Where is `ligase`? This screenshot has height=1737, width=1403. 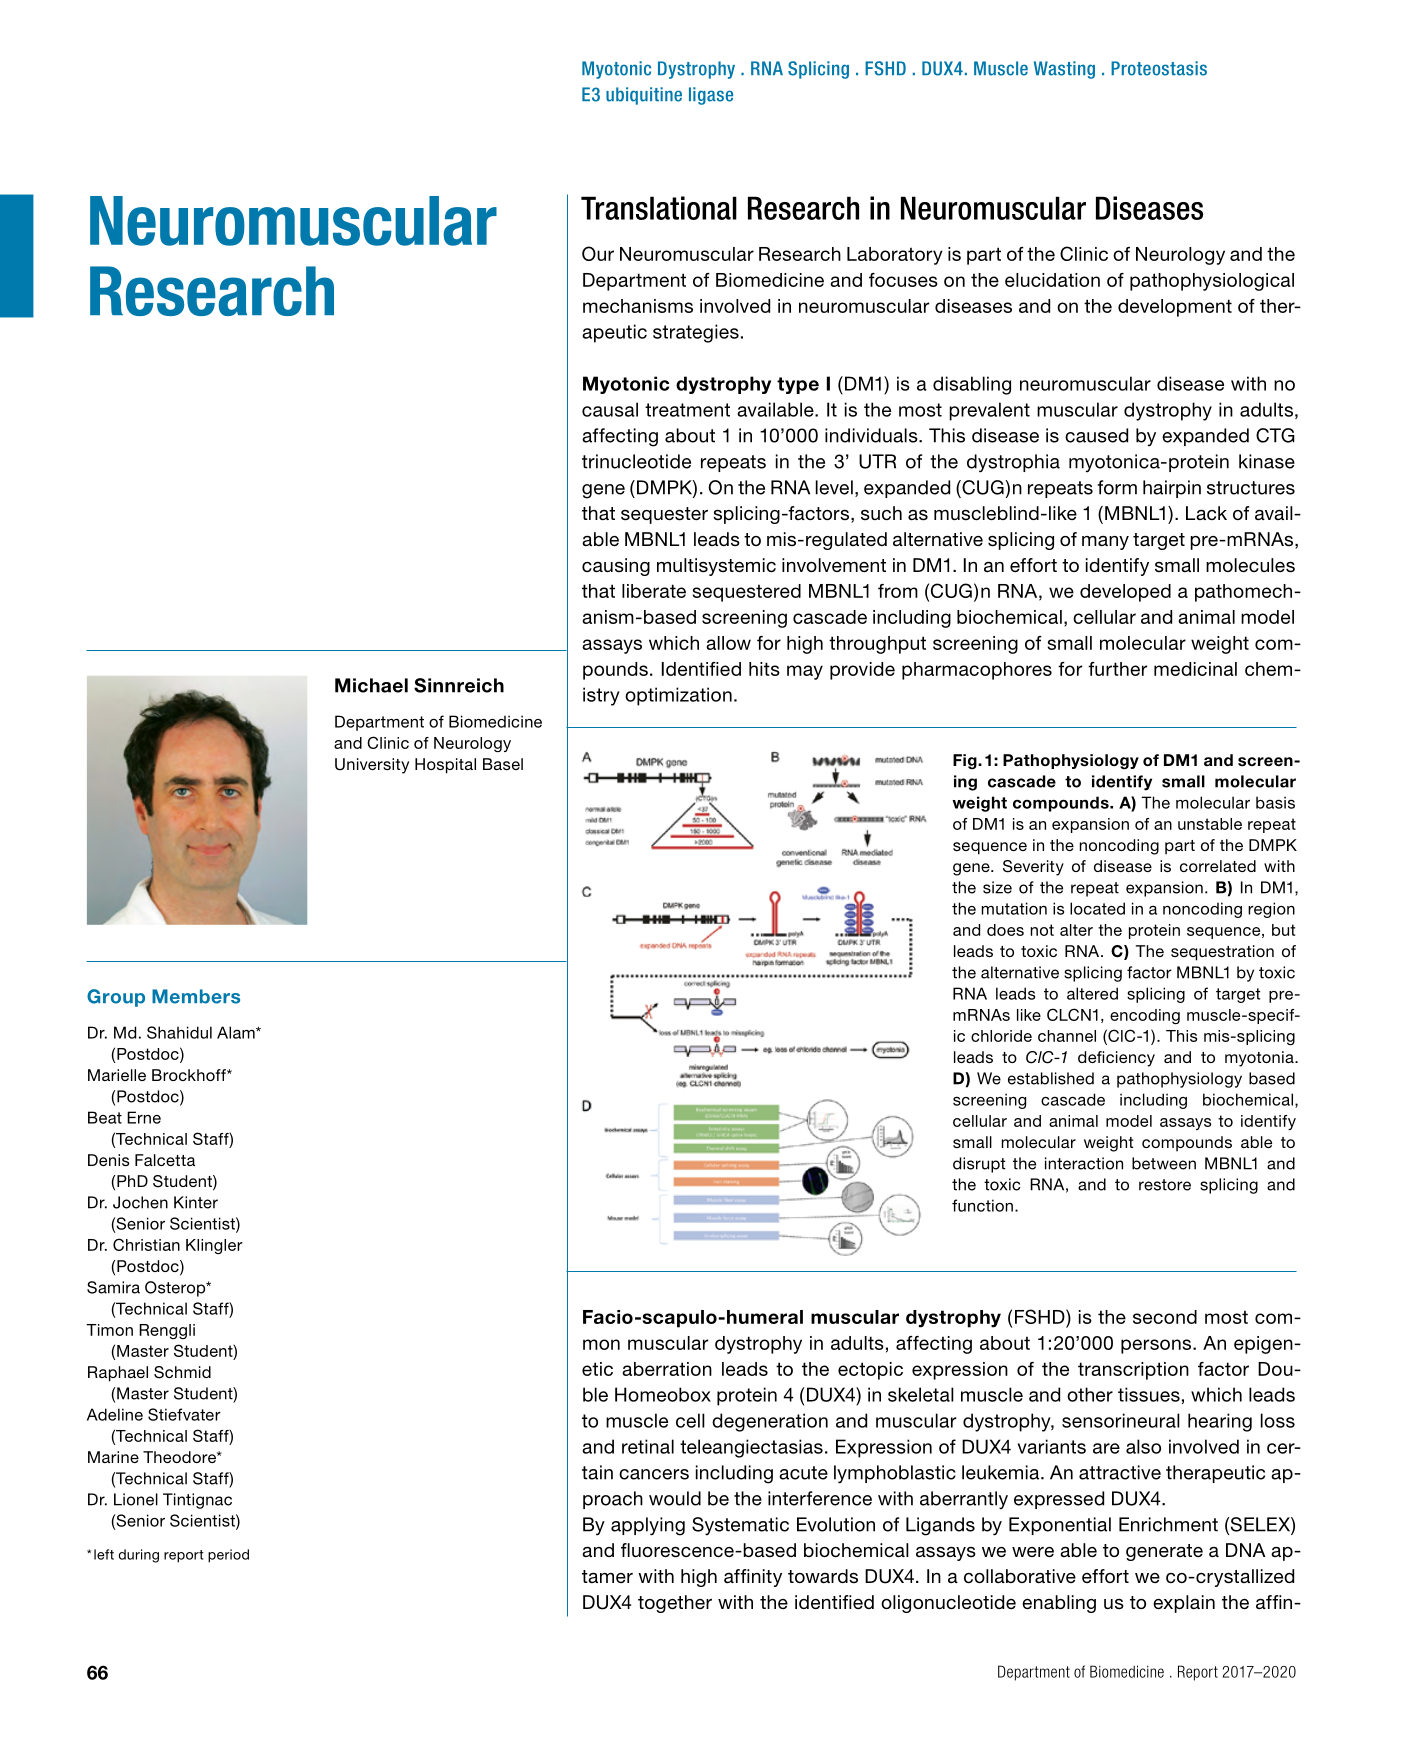
ligase is located at coordinates (711, 96).
